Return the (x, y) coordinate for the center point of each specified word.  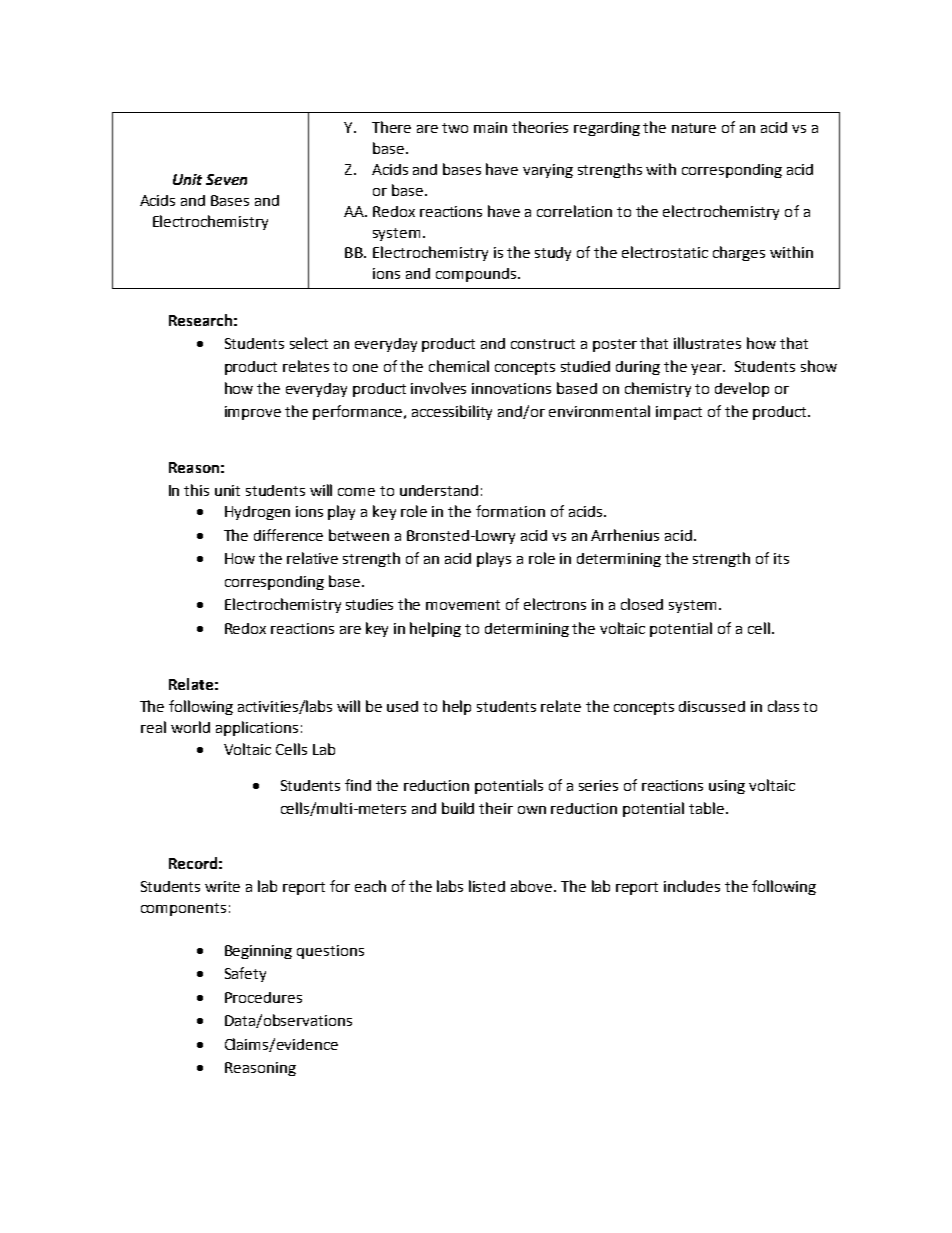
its (781, 558)
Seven (226, 179)
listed (487, 886)
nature (694, 128)
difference (288, 535)
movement (463, 605)
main (490, 127)
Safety (245, 974)
